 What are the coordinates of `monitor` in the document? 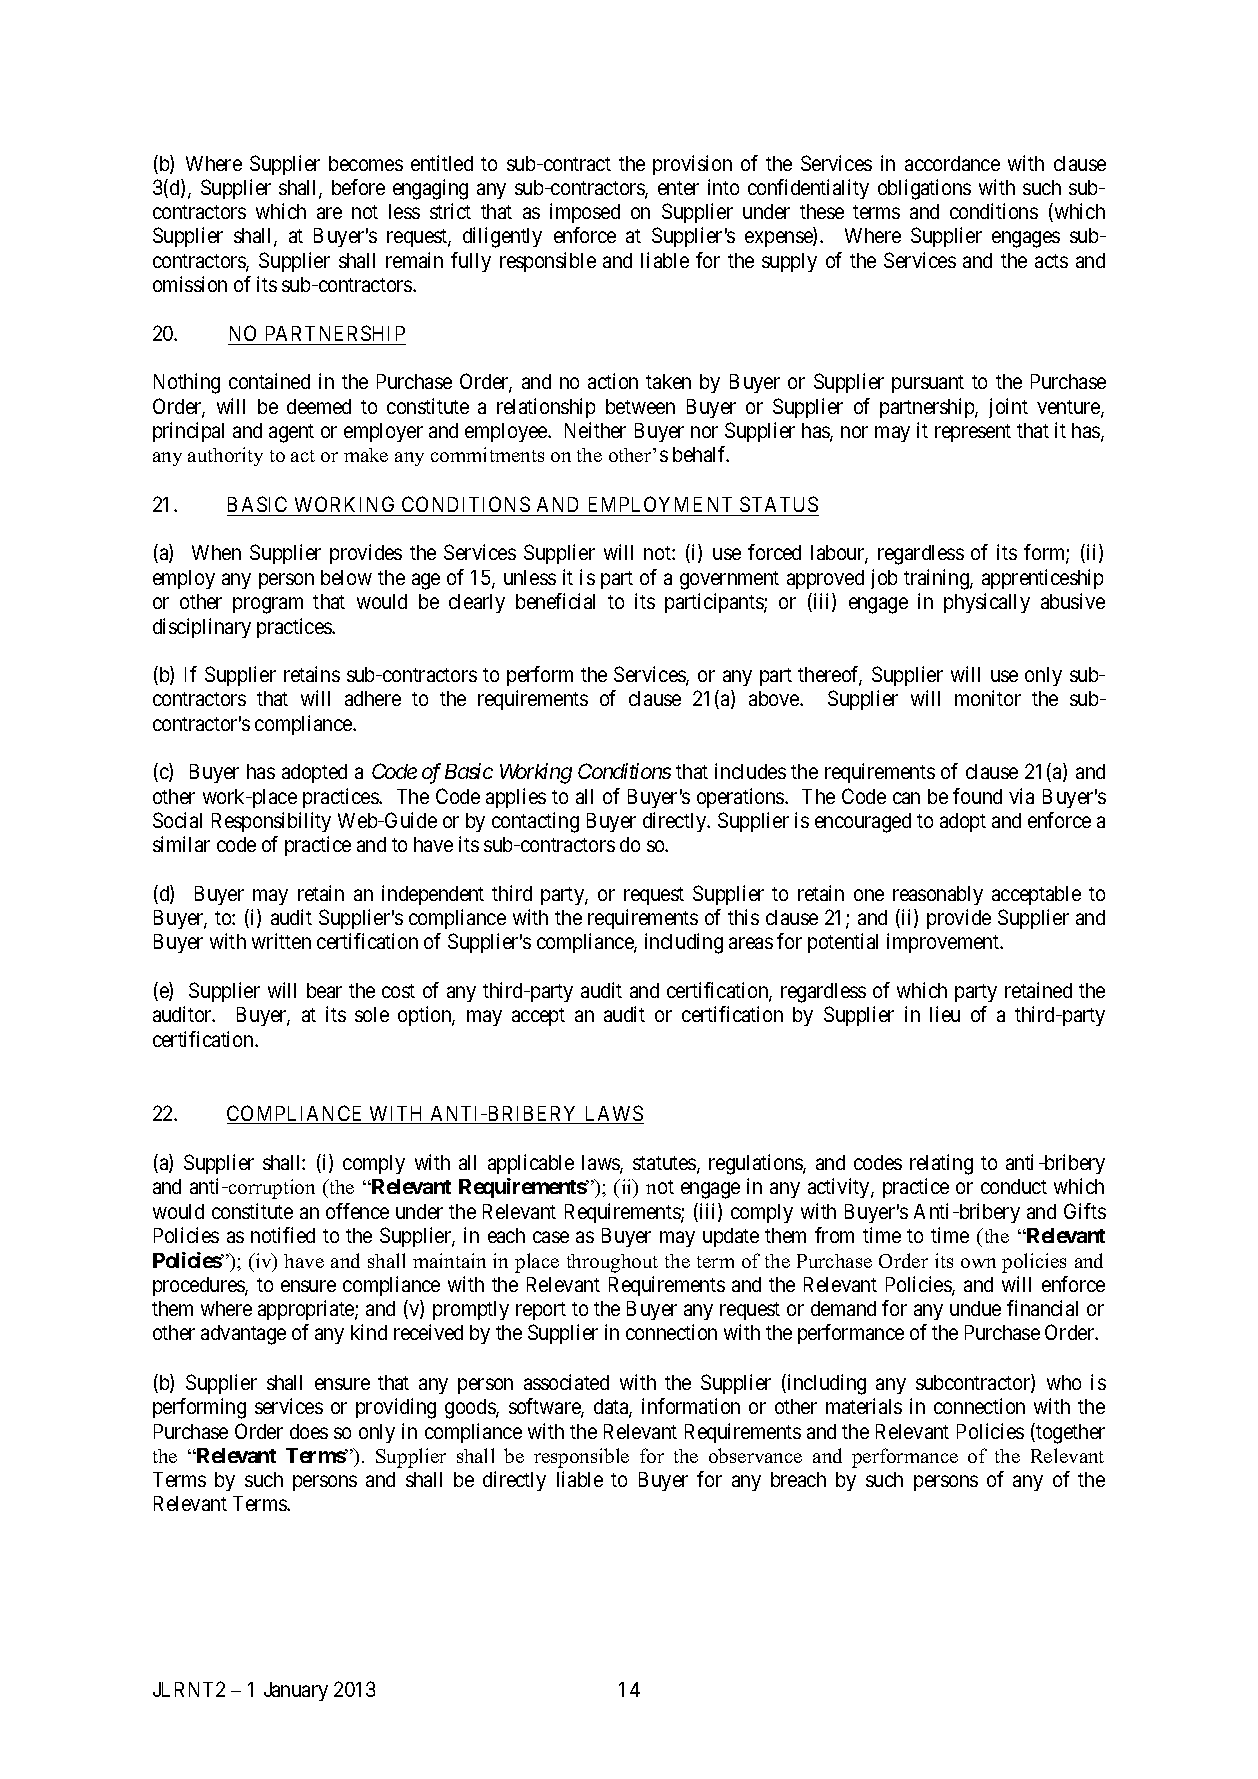 It's located at (988, 698).
